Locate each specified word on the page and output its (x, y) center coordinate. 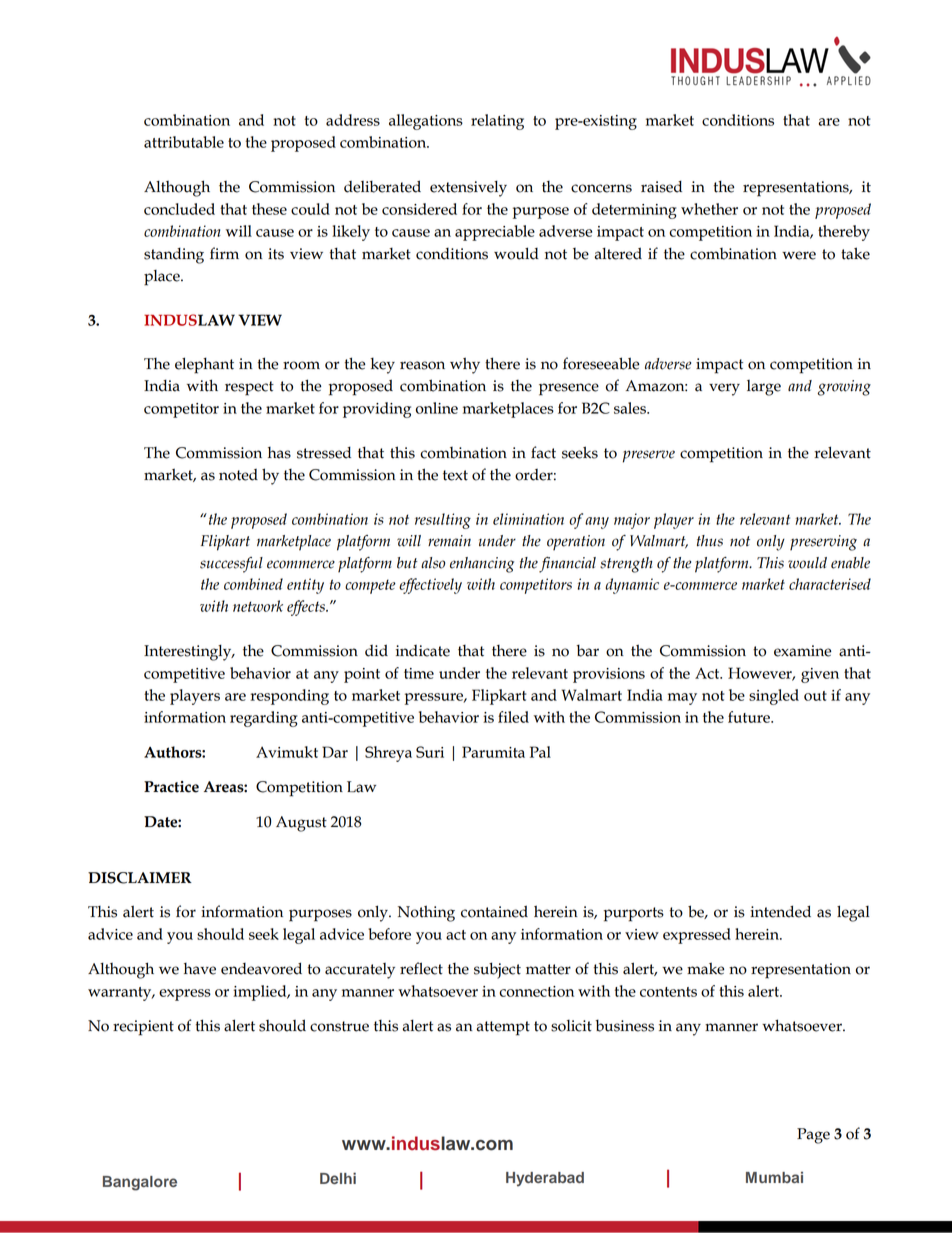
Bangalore (140, 1183)
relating (497, 122)
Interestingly (189, 652)
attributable (184, 142)
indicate (423, 651)
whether (709, 209)
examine (802, 651)
